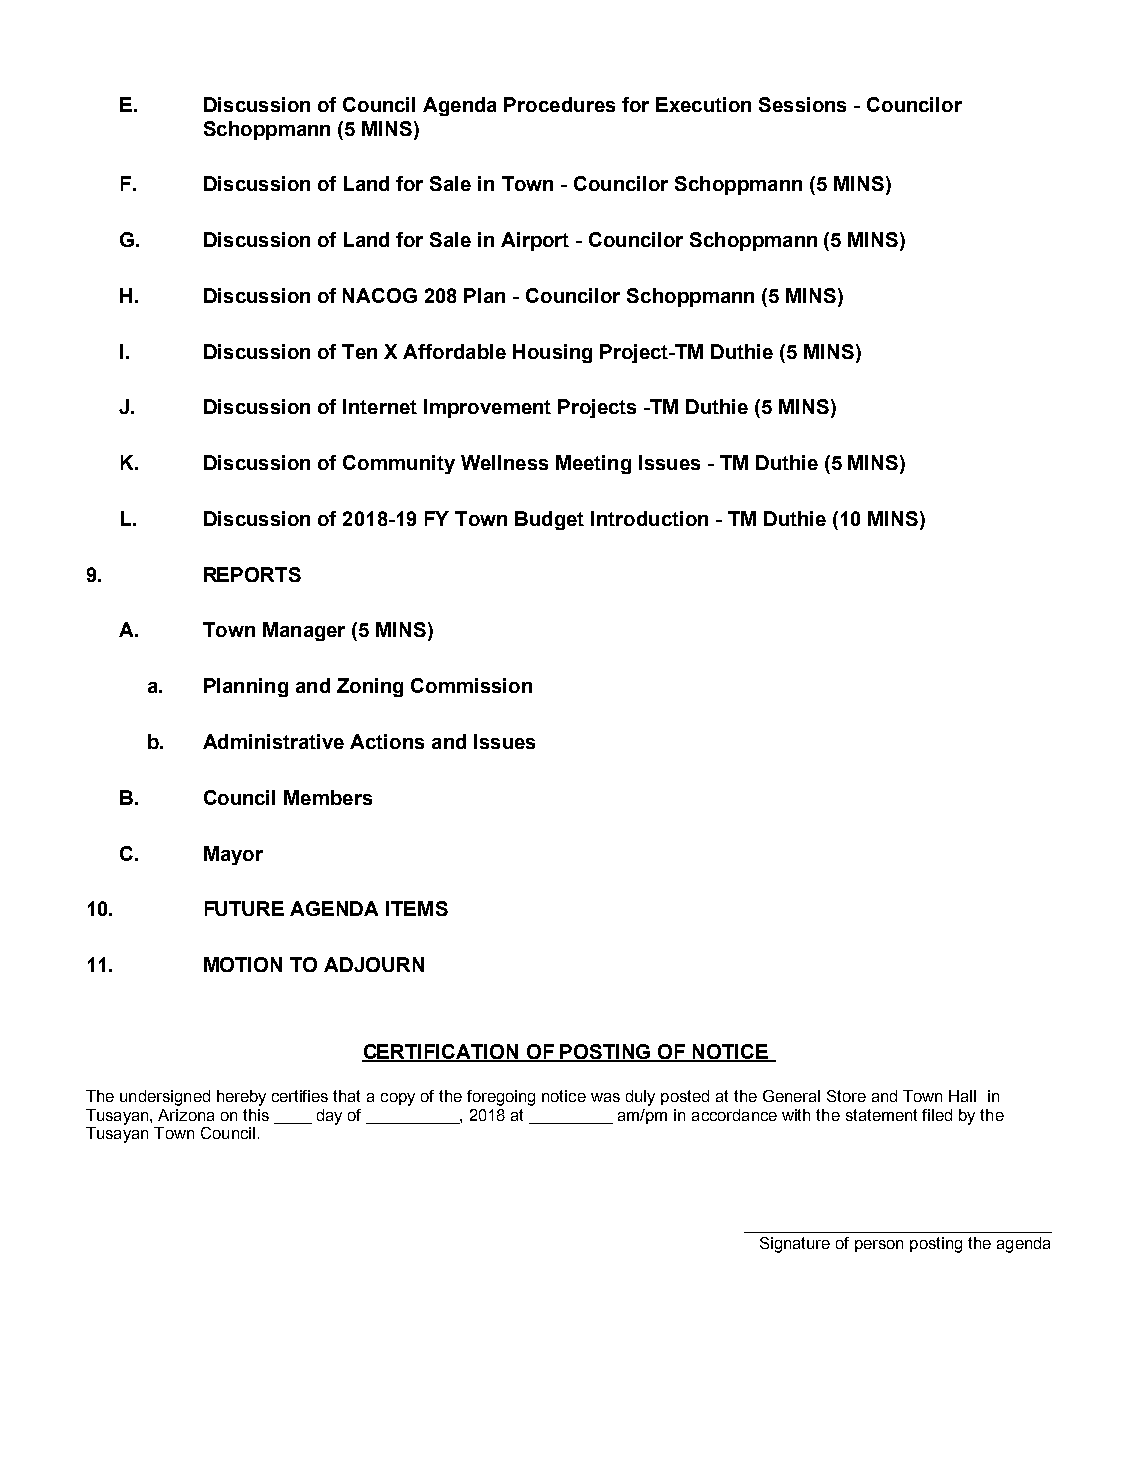  Describe the element at coordinates (559, 104) in the page. I see `Procedures` at that location.
